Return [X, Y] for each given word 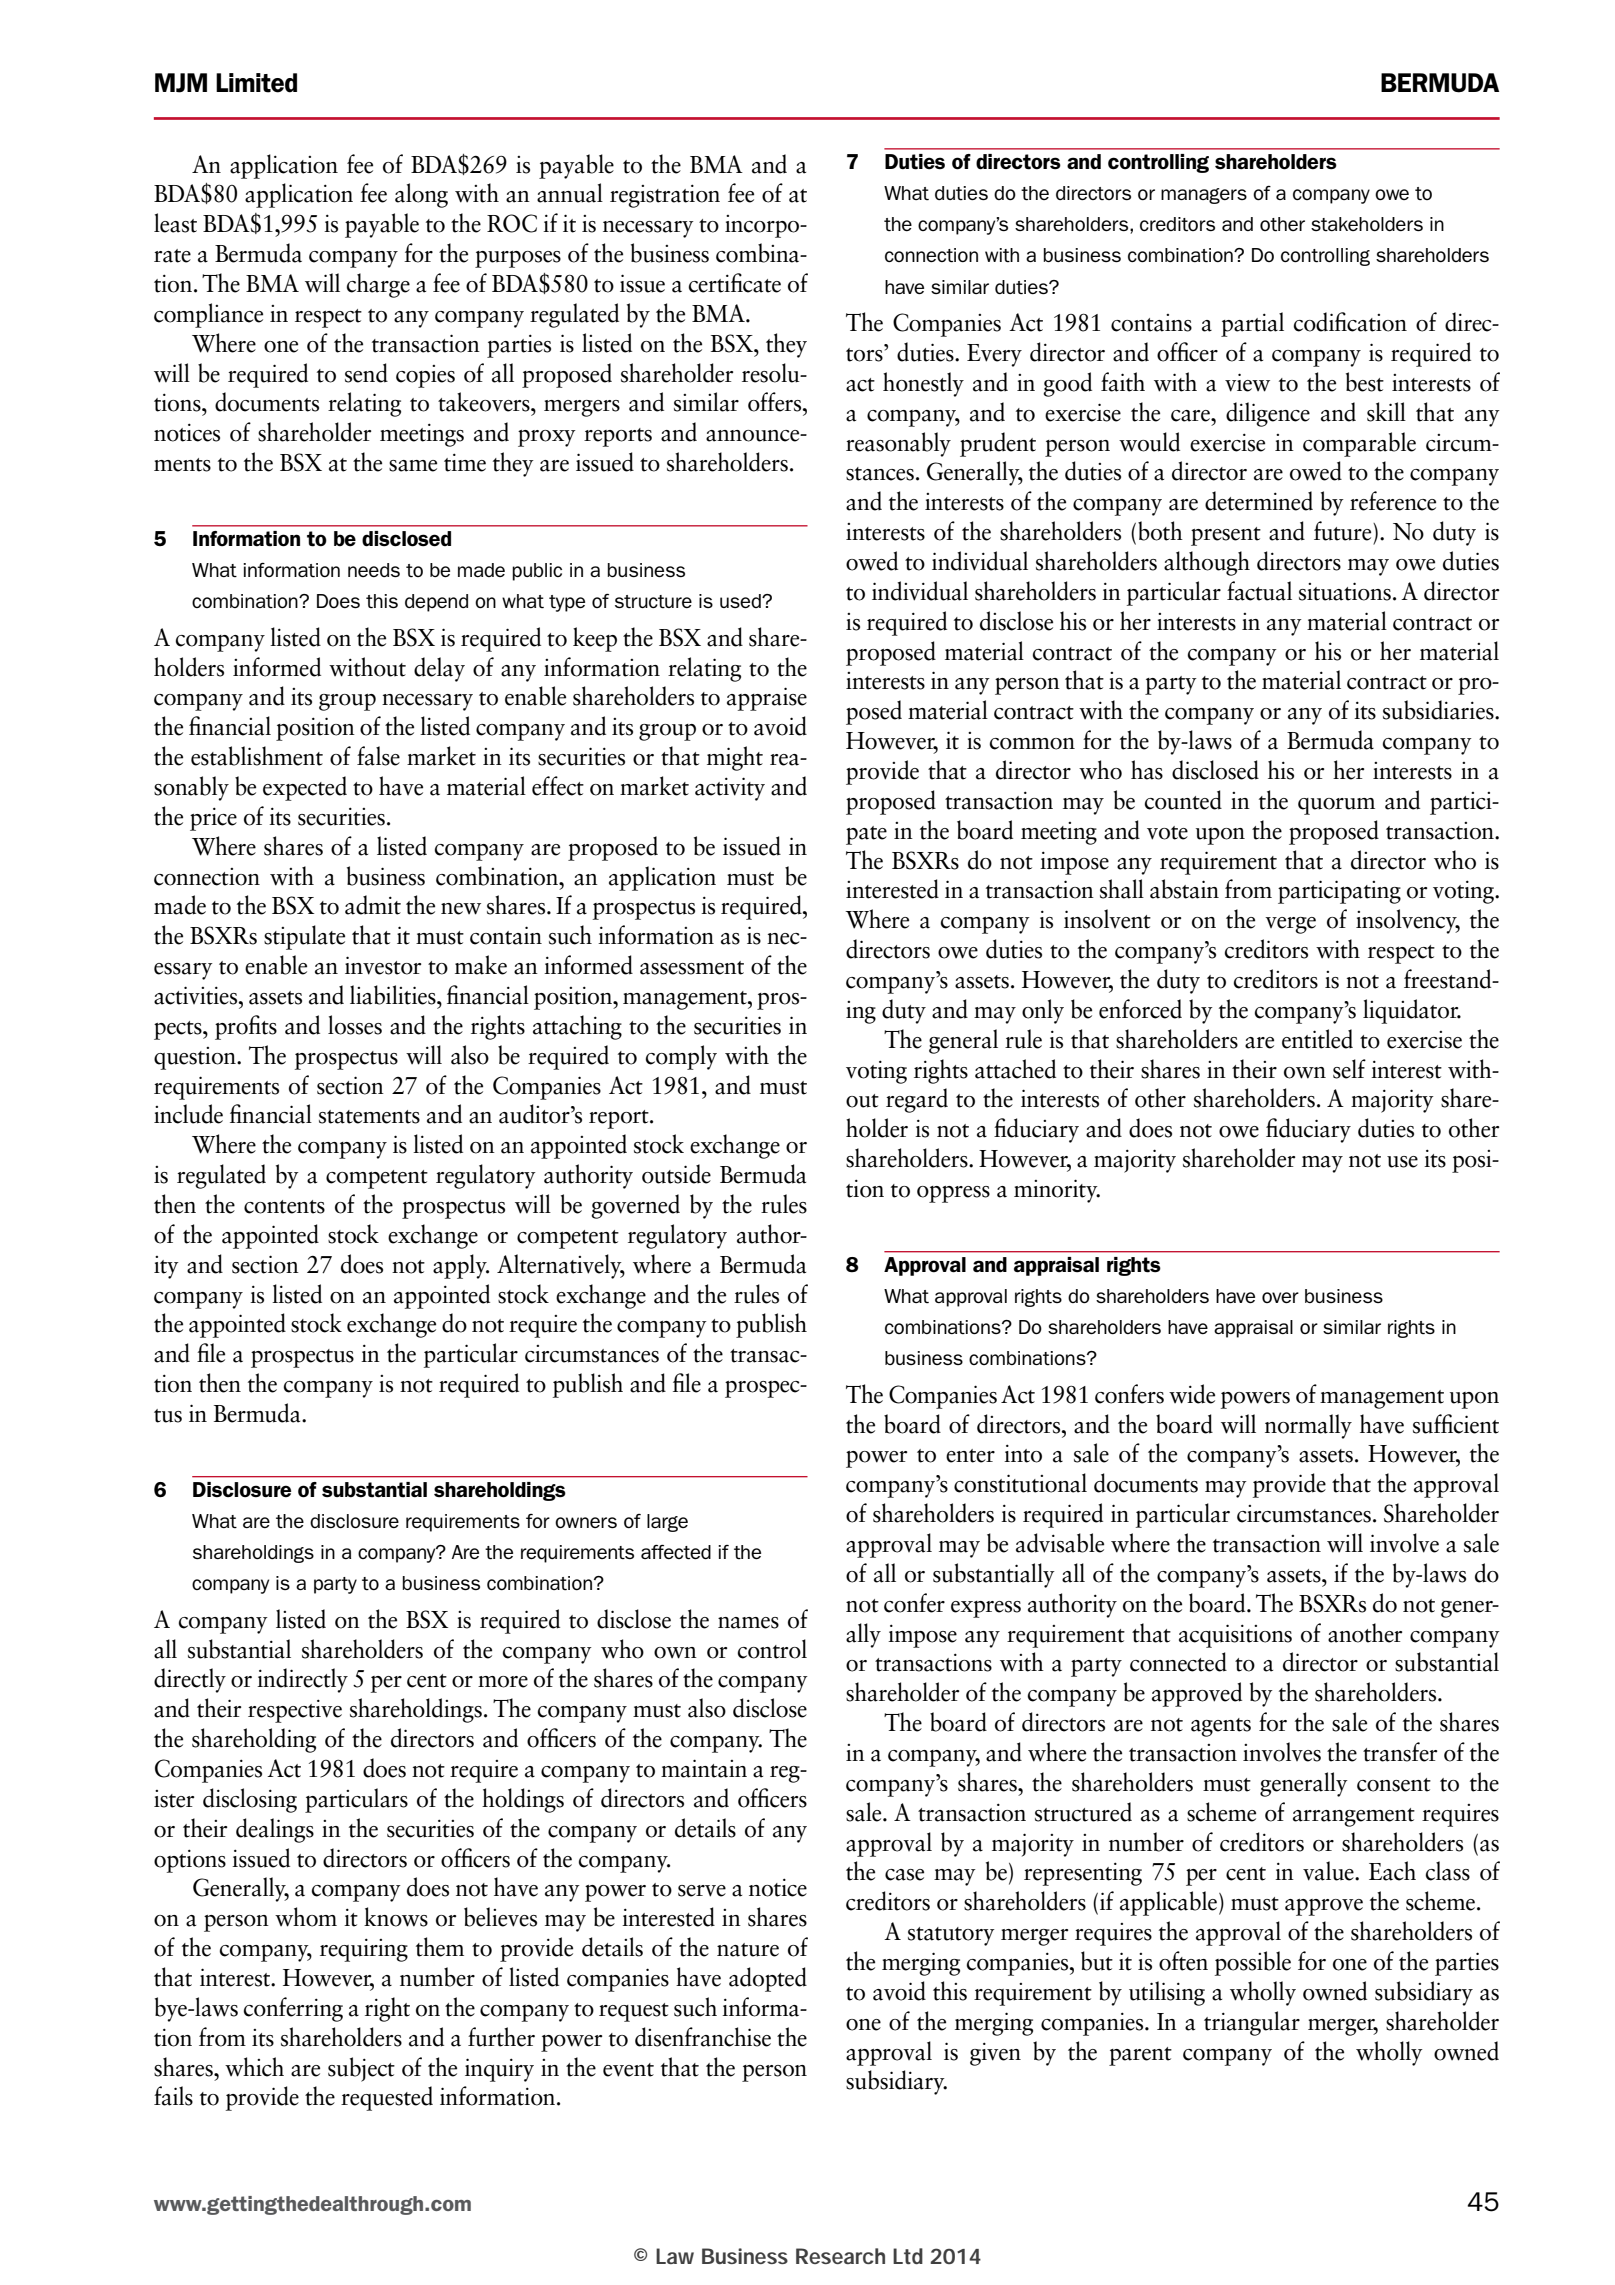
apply [461, 1266]
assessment [692, 968]
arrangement [1354, 1817]
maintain [704, 1768]
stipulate [304, 937]
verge [1290, 925]
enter [970, 1456]
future [1344, 531]
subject [361, 2069]
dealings [275, 1830]
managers [1204, 196]
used [741, 601]
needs [374, 570]
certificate [735, 283]
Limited [256, 83]
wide [1192, 1394]
